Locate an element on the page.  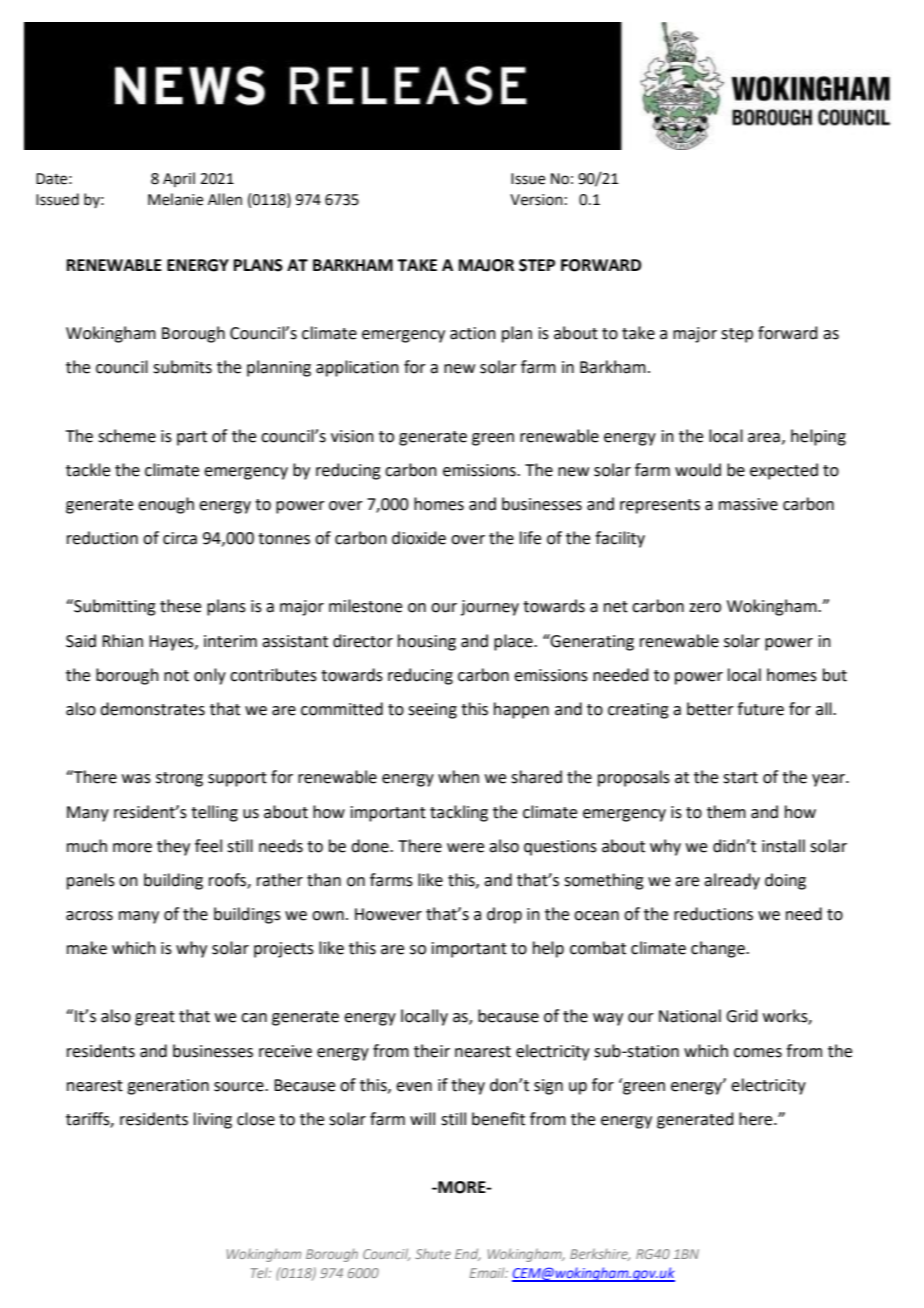
area is located at coordinates (764, 438).
